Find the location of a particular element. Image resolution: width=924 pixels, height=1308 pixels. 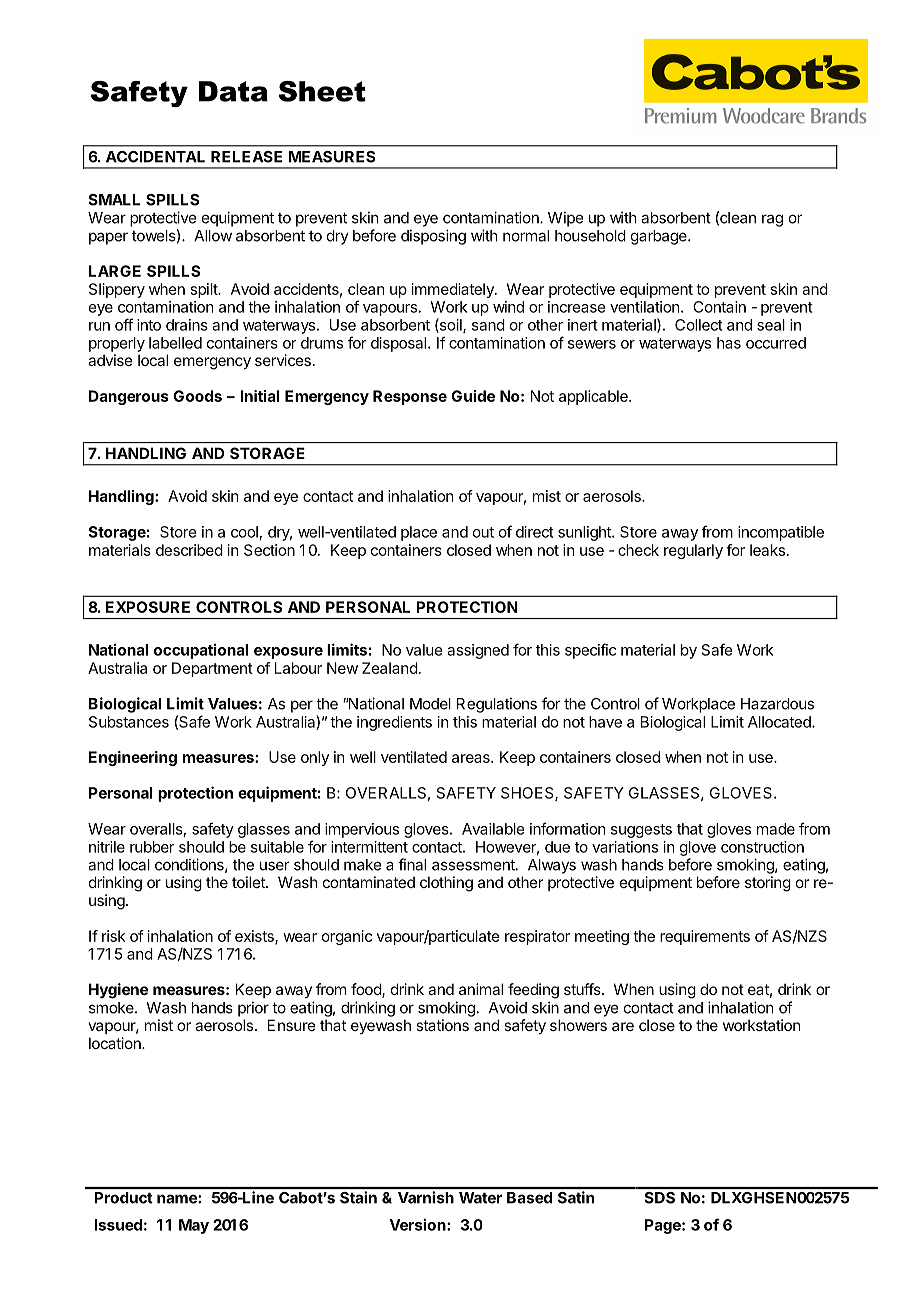

garbage is located at coordinates (660, 237).
